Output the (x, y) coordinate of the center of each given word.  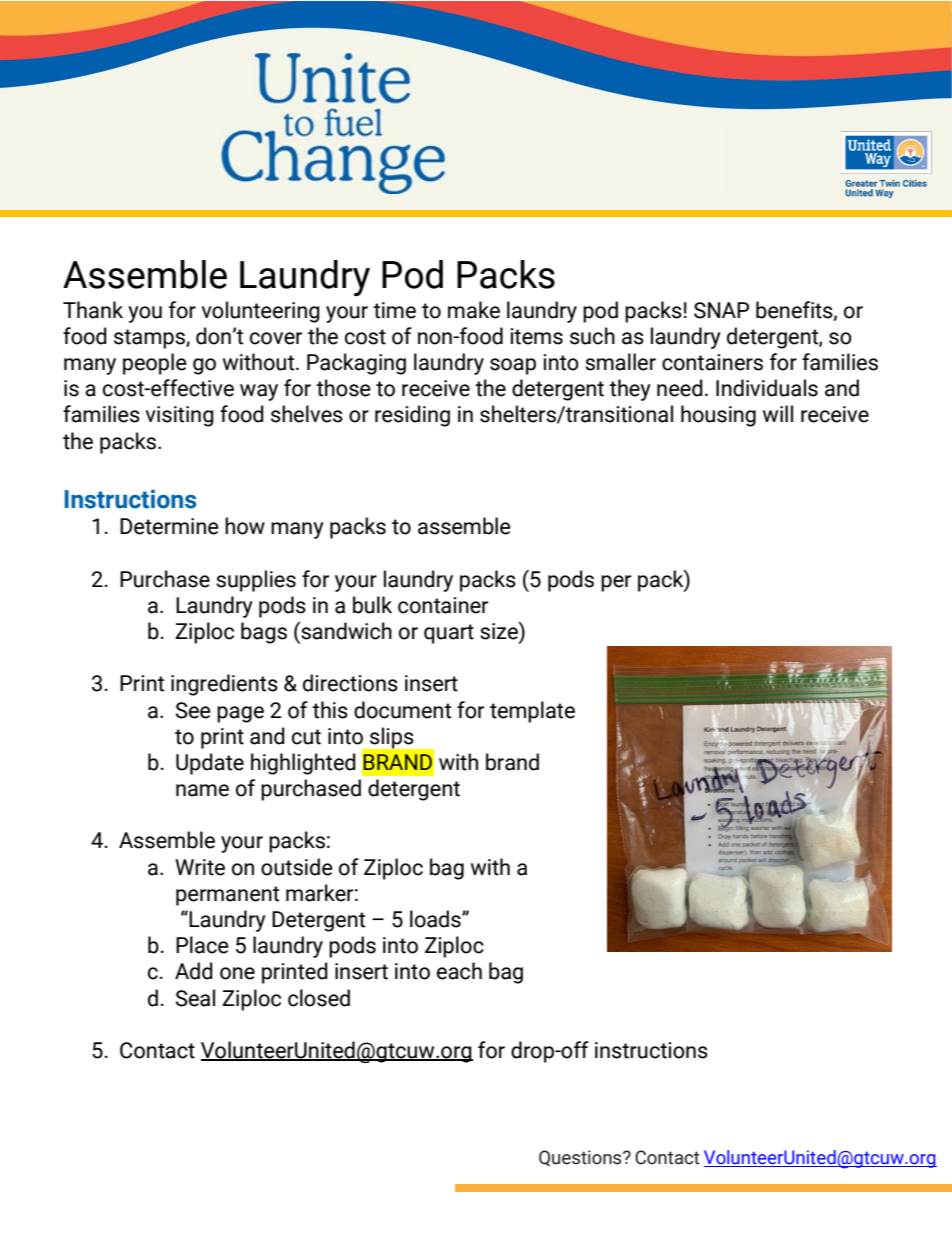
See (193, 710)
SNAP (721, 310)
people (155, 364)
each (459, 971)
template (532, 712)
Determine (169, 526)
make (474, 310)
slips (391, 738)
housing (718, 416)
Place (202, 945)
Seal (195, 998)
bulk (372, 605)
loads (436, 919)
